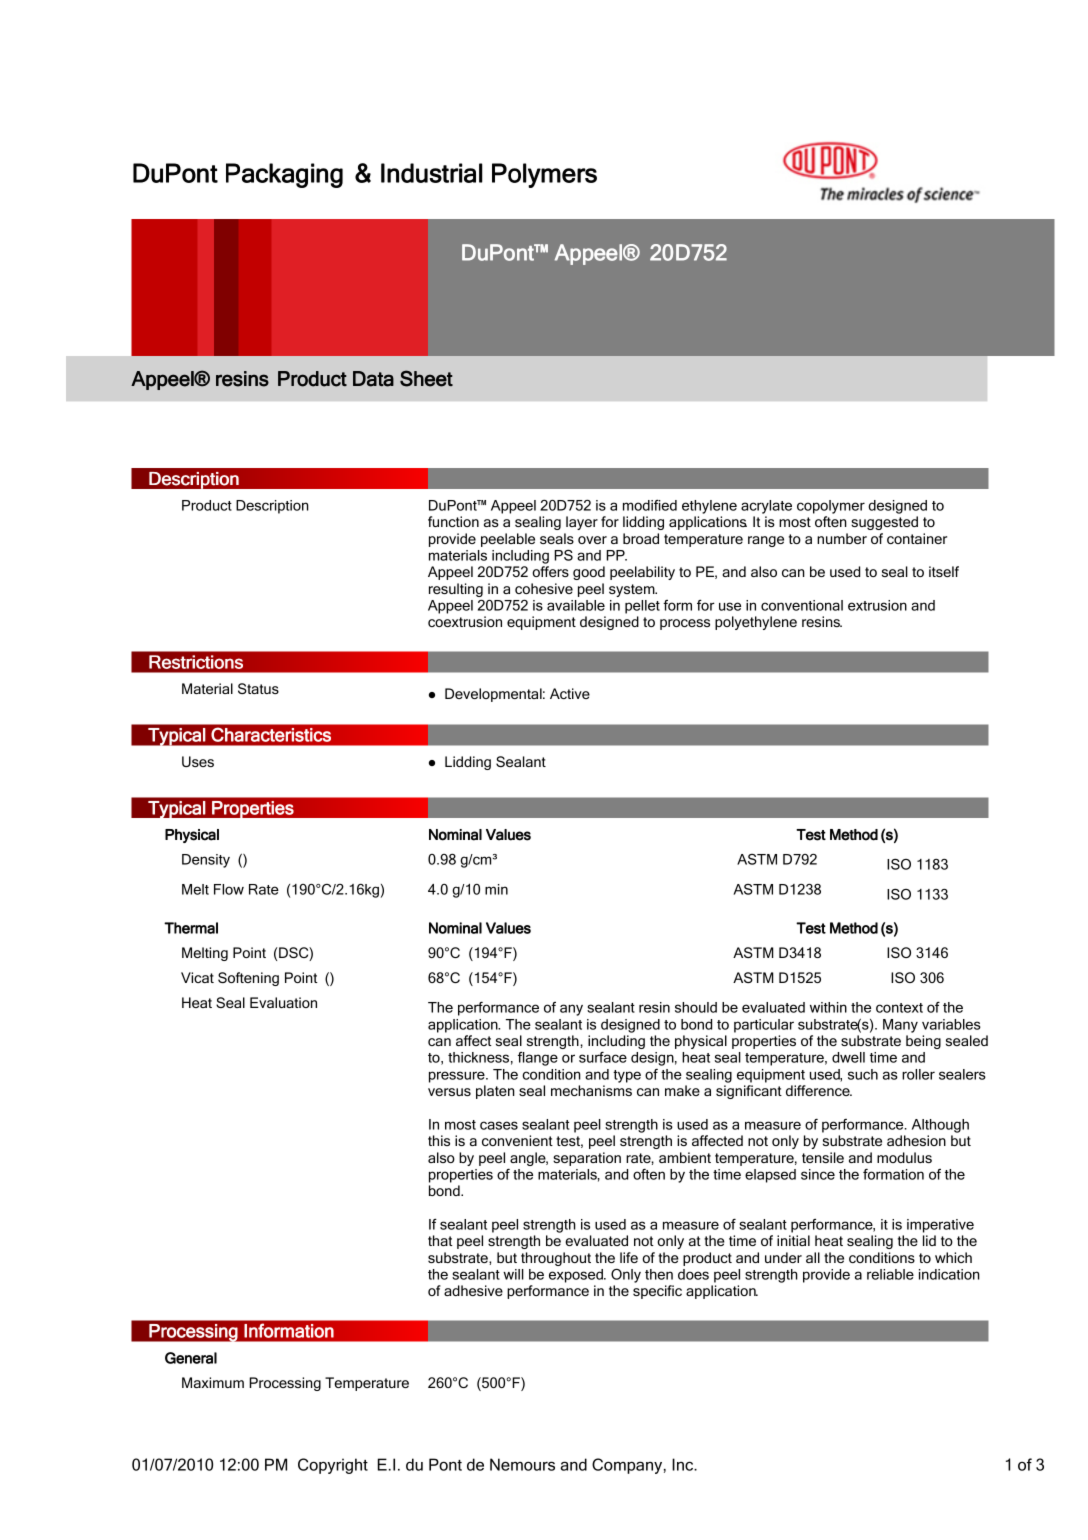 This page has width=1088, height=1540. What do you see at coordinates (570, 693) in the page?
I see `Active` at bounding box center [570, 693].
